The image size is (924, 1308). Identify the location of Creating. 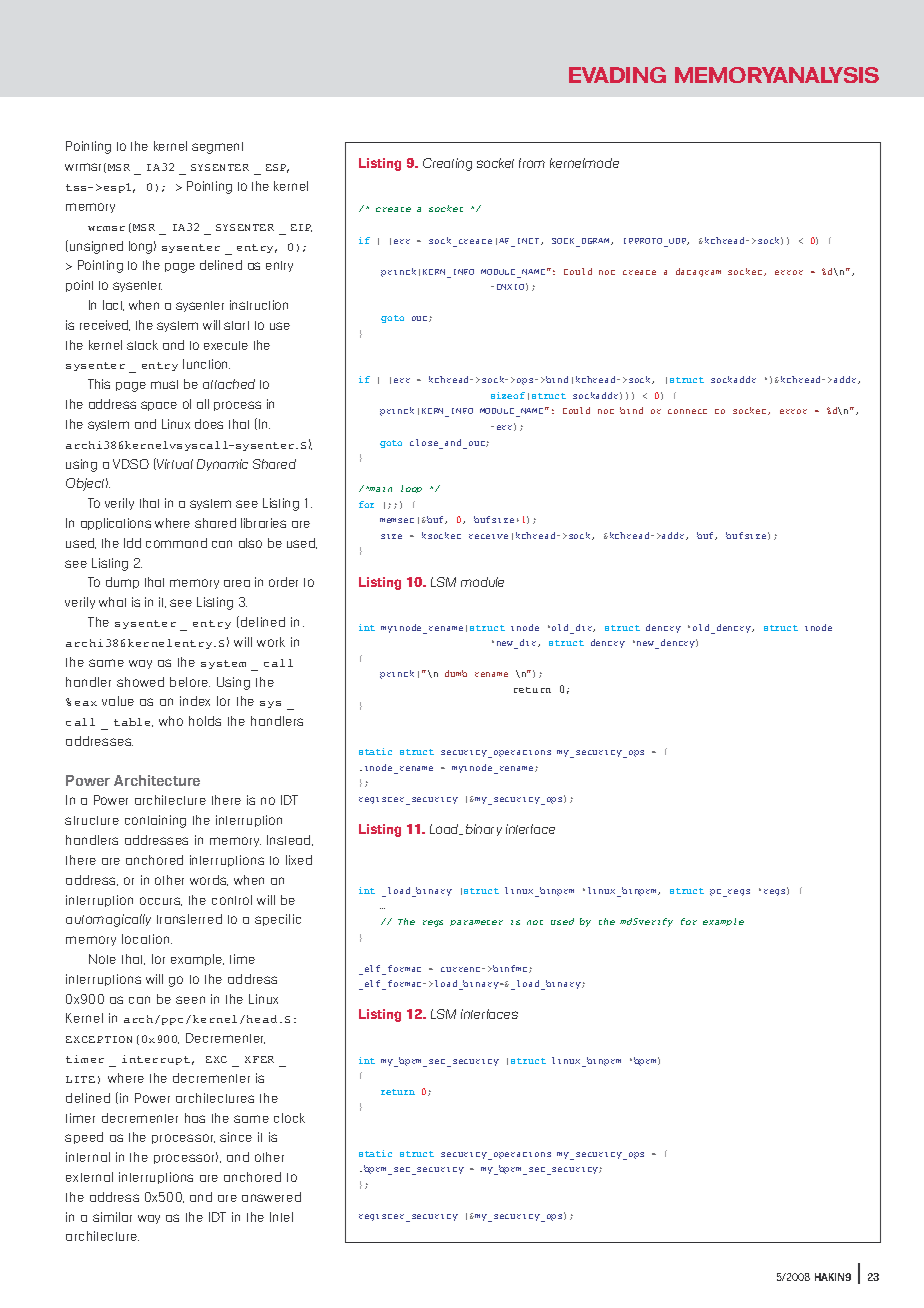
(447, 164).
